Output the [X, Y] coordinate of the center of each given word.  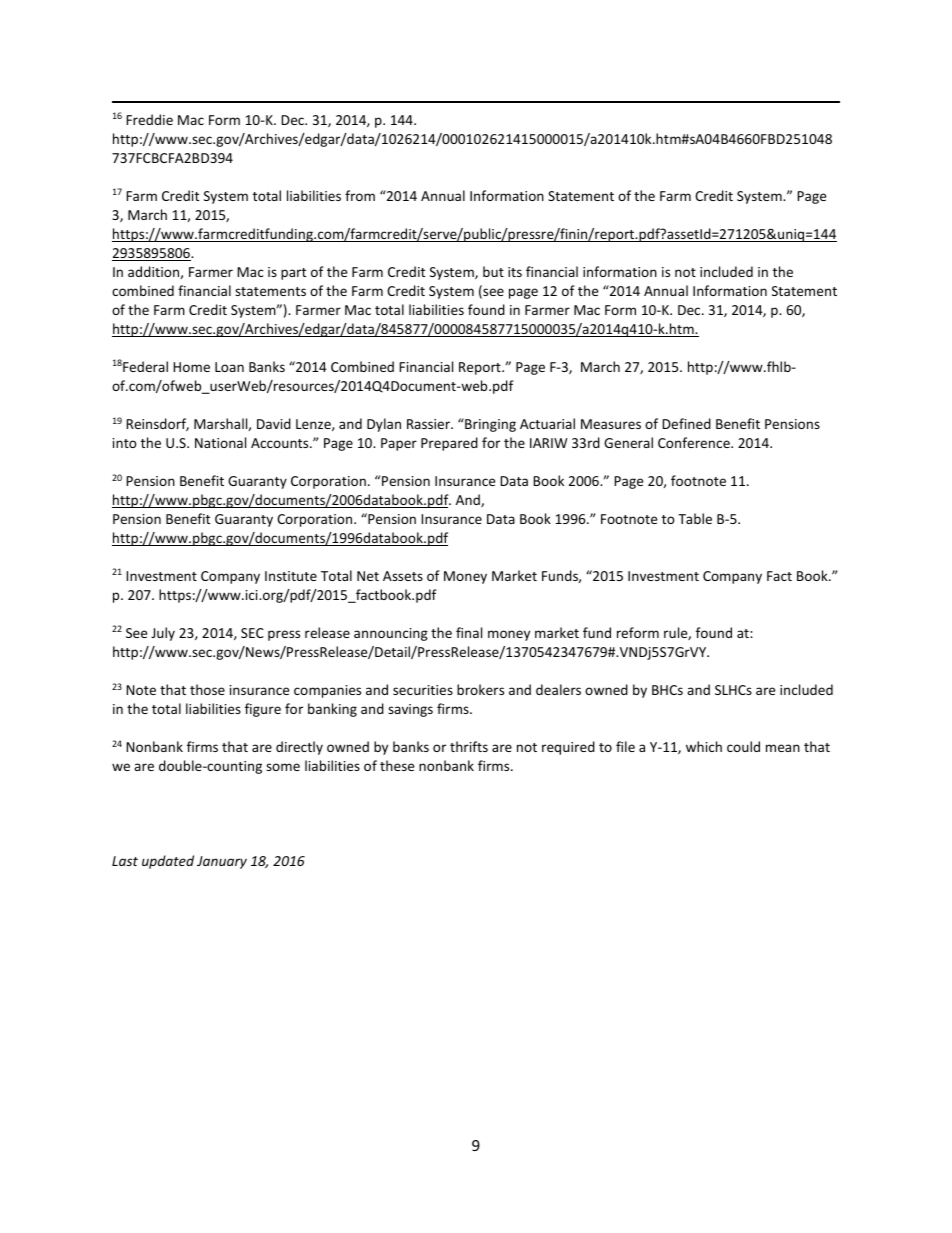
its [515, 272]
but [493, 271]
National [220, 442]
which [704, 746]
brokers [480, 689]
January [222, 862]
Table [695, 518]
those [207, 689]
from [360, 195]
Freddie [149, 119]
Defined [686, 423]
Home [191, 367]
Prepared [449, 444]
